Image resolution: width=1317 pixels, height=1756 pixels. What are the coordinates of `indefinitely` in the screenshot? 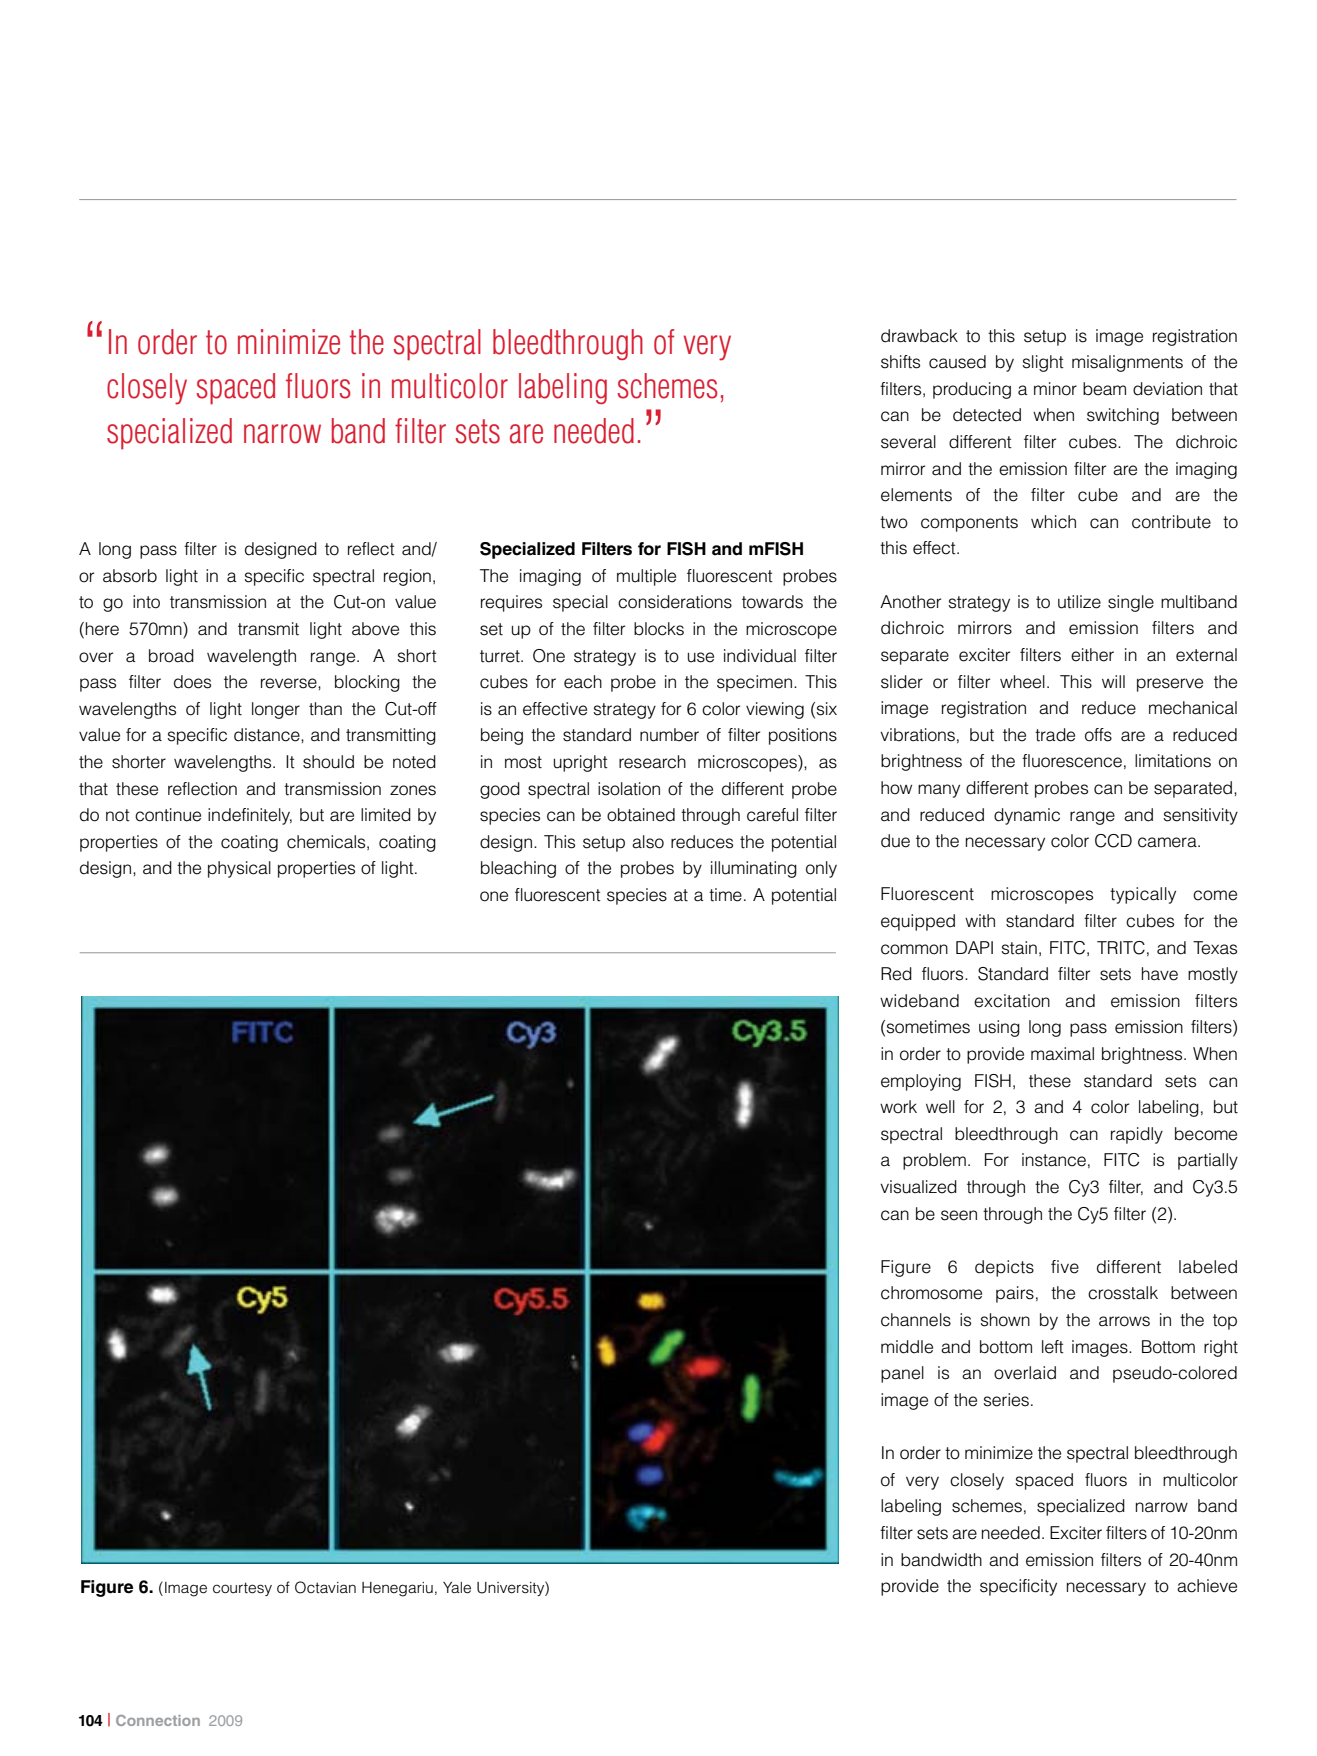 It's located at (250, 816).
